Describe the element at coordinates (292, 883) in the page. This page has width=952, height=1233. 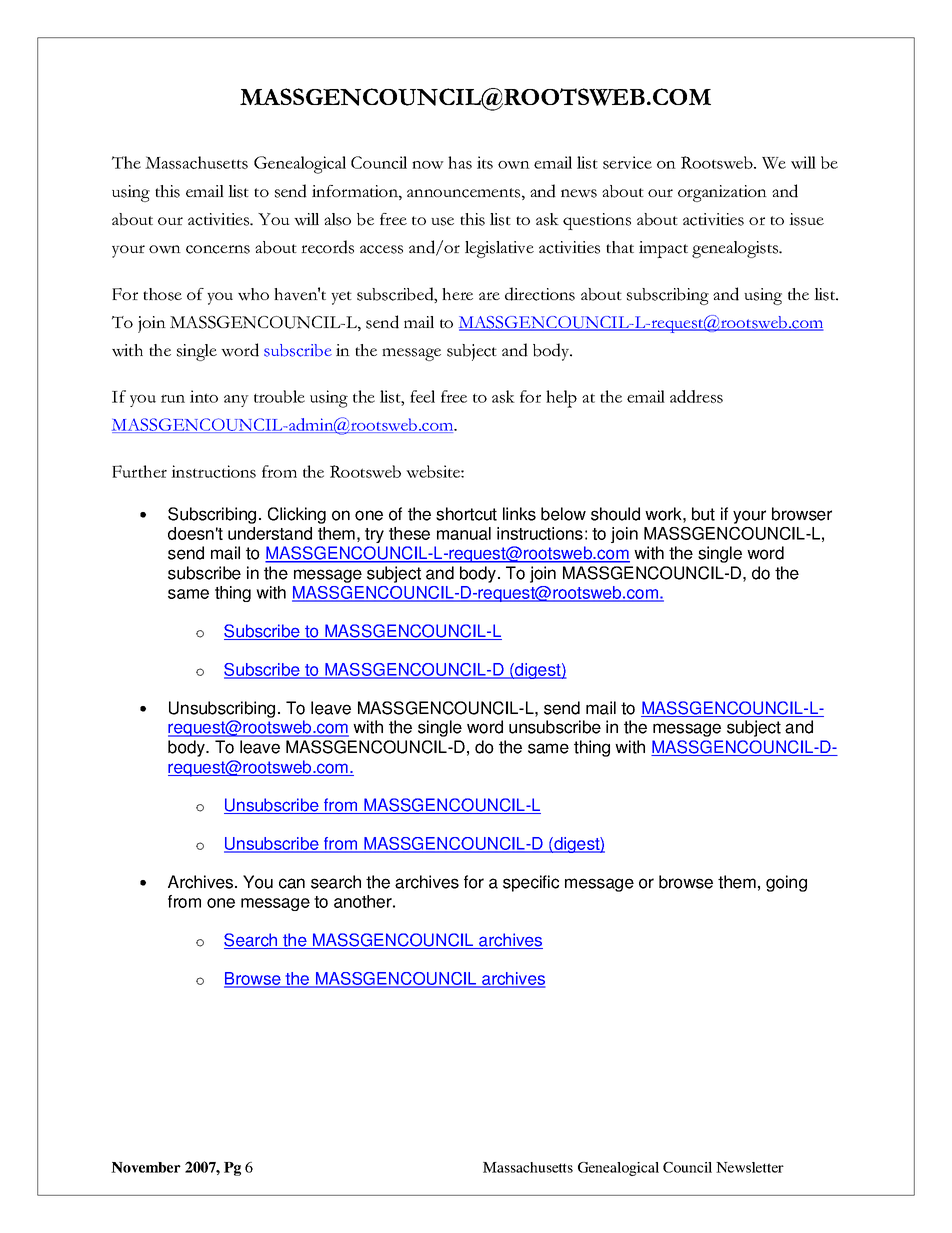
I see `can` at that location.
